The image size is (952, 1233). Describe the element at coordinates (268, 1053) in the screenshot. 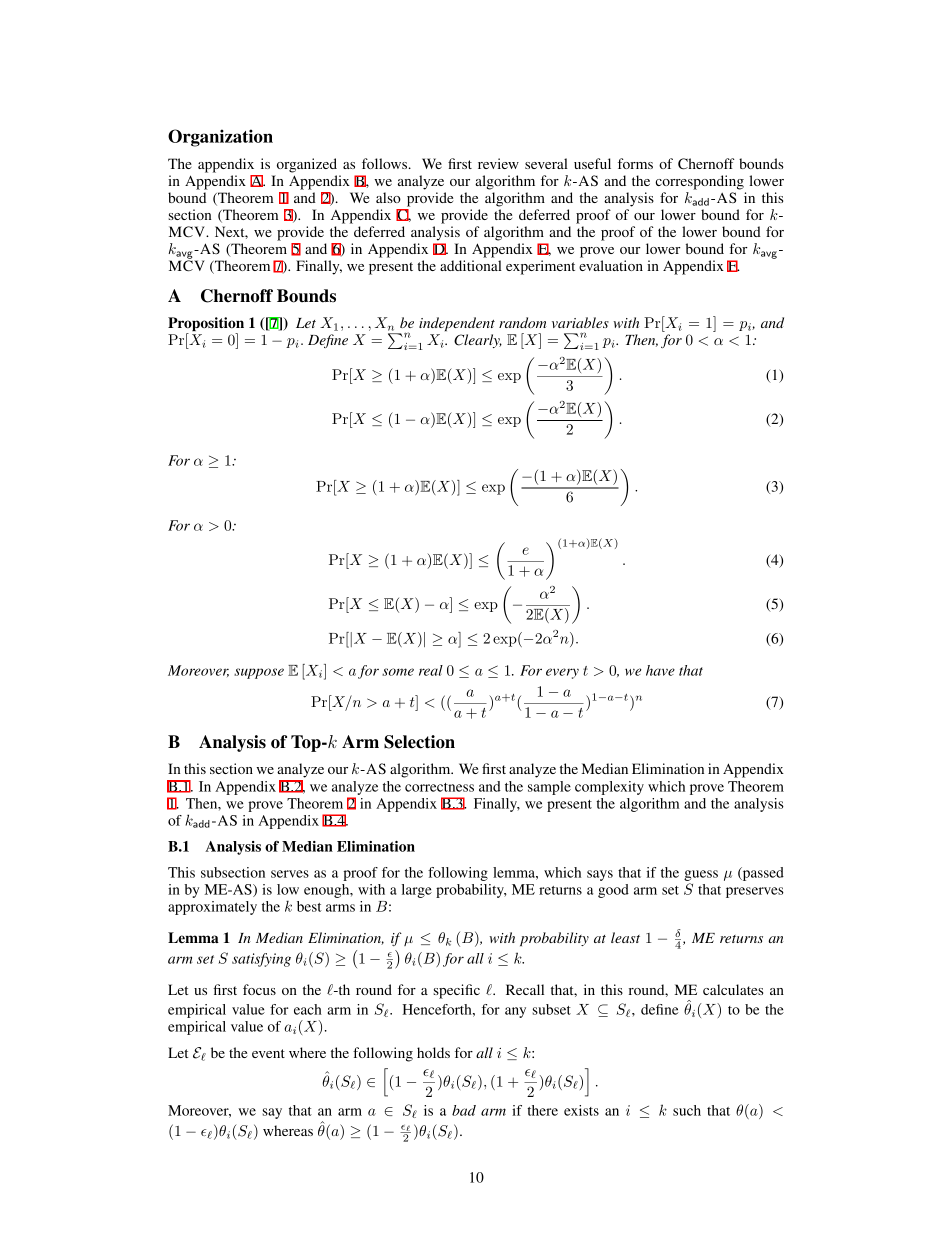

I see `event` at that location.
